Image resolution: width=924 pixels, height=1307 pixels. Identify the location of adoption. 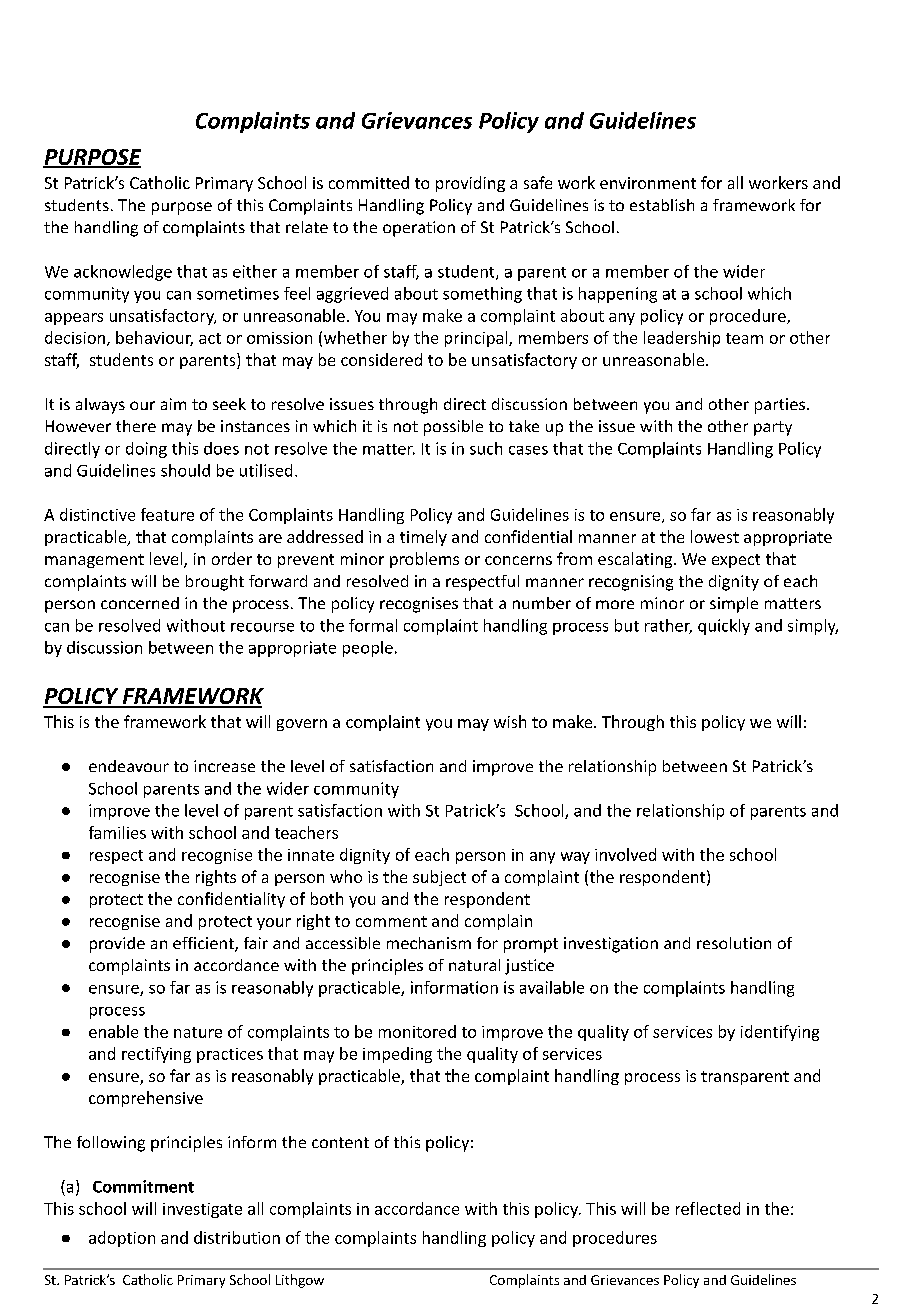
(122, 1239).
